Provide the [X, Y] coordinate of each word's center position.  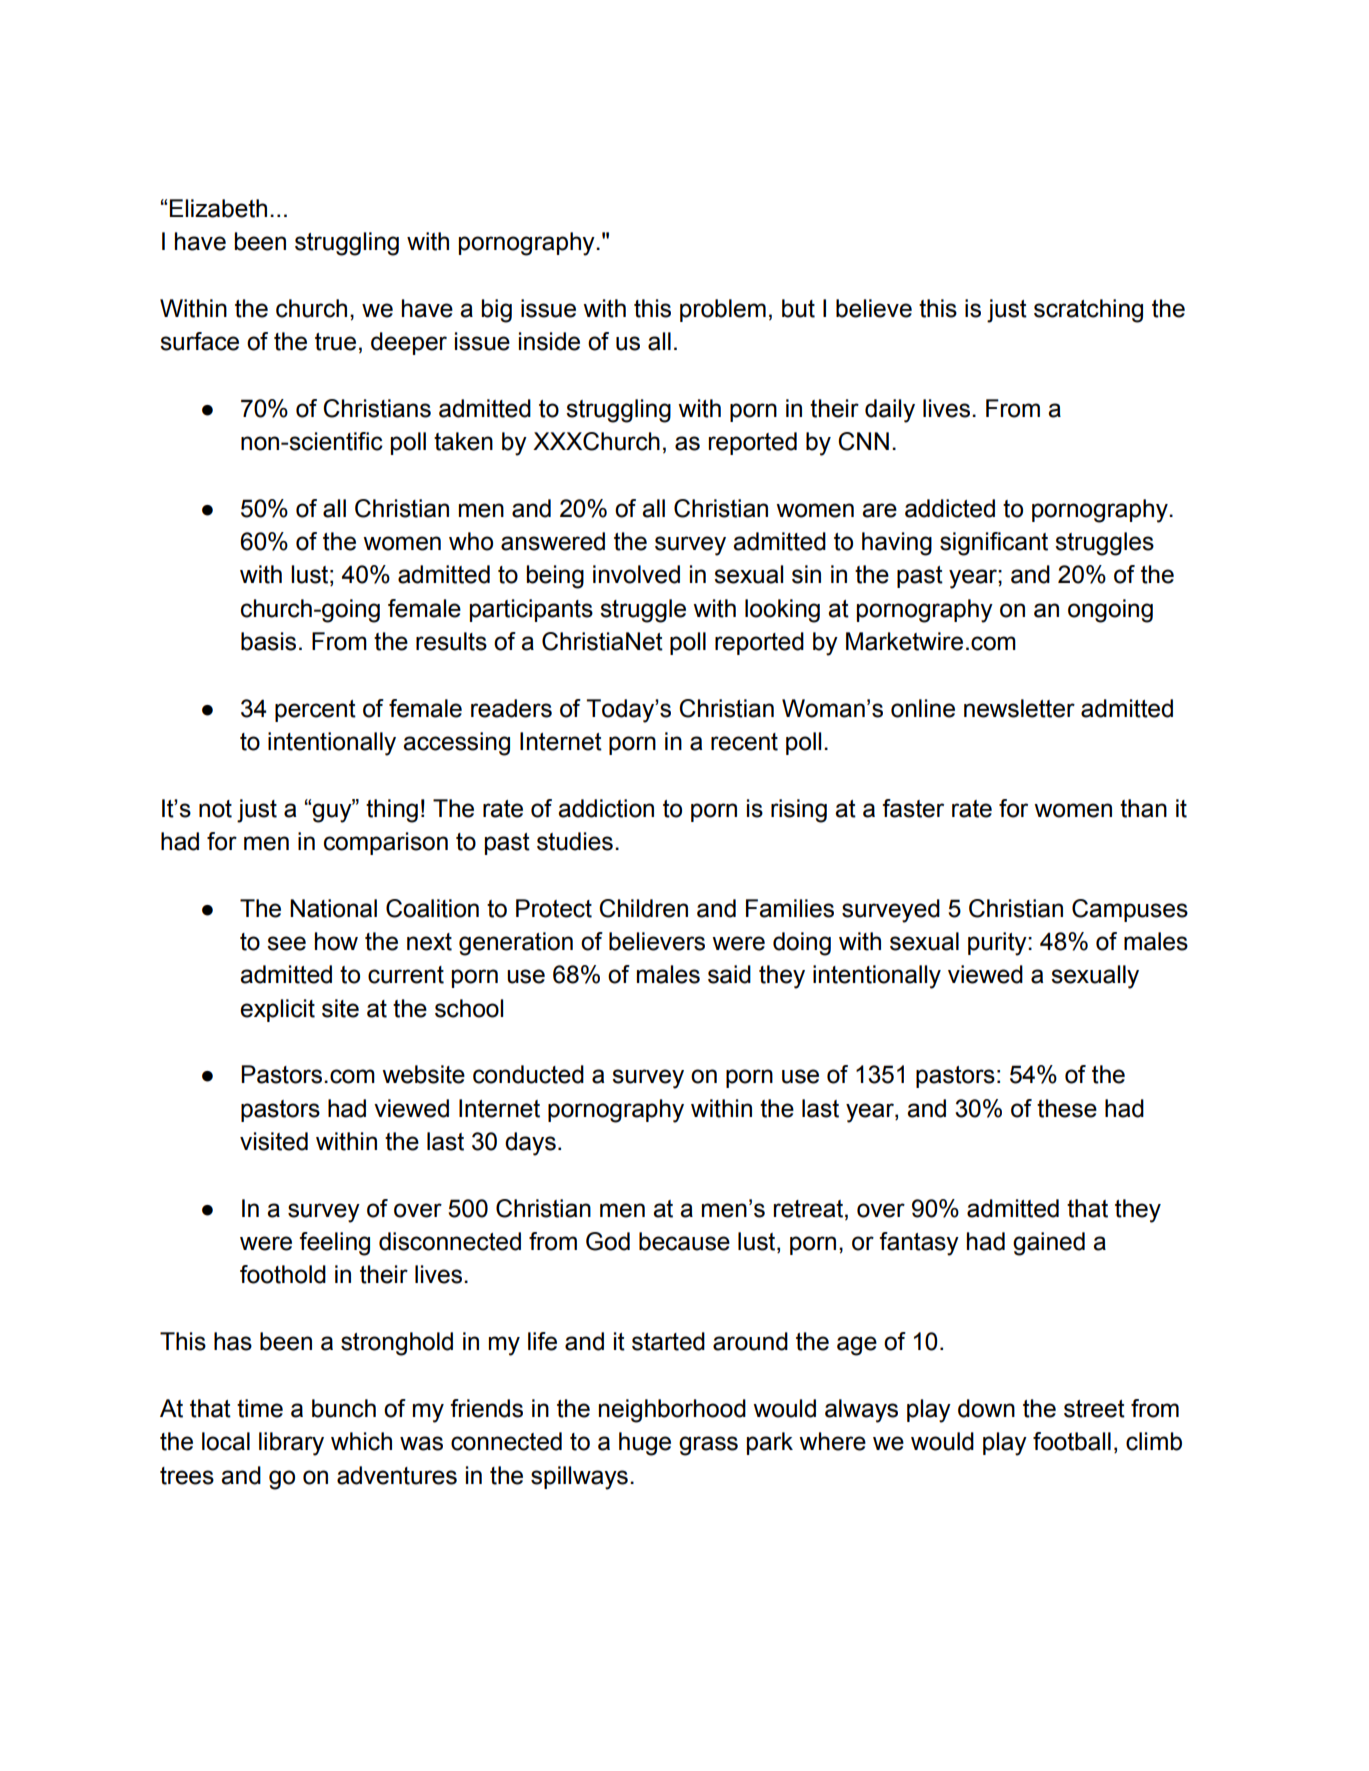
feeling [334, 1244]
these [1067, 1108]
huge [645, 1444]
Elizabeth [218, 208]
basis [268, 641]
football [1072, 1441]
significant [994, 544]
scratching [1088, 311]
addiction [606, 808]
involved [636, 574]
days [530, 1144]
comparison [386, 843]
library [291, 1444]
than [1143, 808]
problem [723, 310]
